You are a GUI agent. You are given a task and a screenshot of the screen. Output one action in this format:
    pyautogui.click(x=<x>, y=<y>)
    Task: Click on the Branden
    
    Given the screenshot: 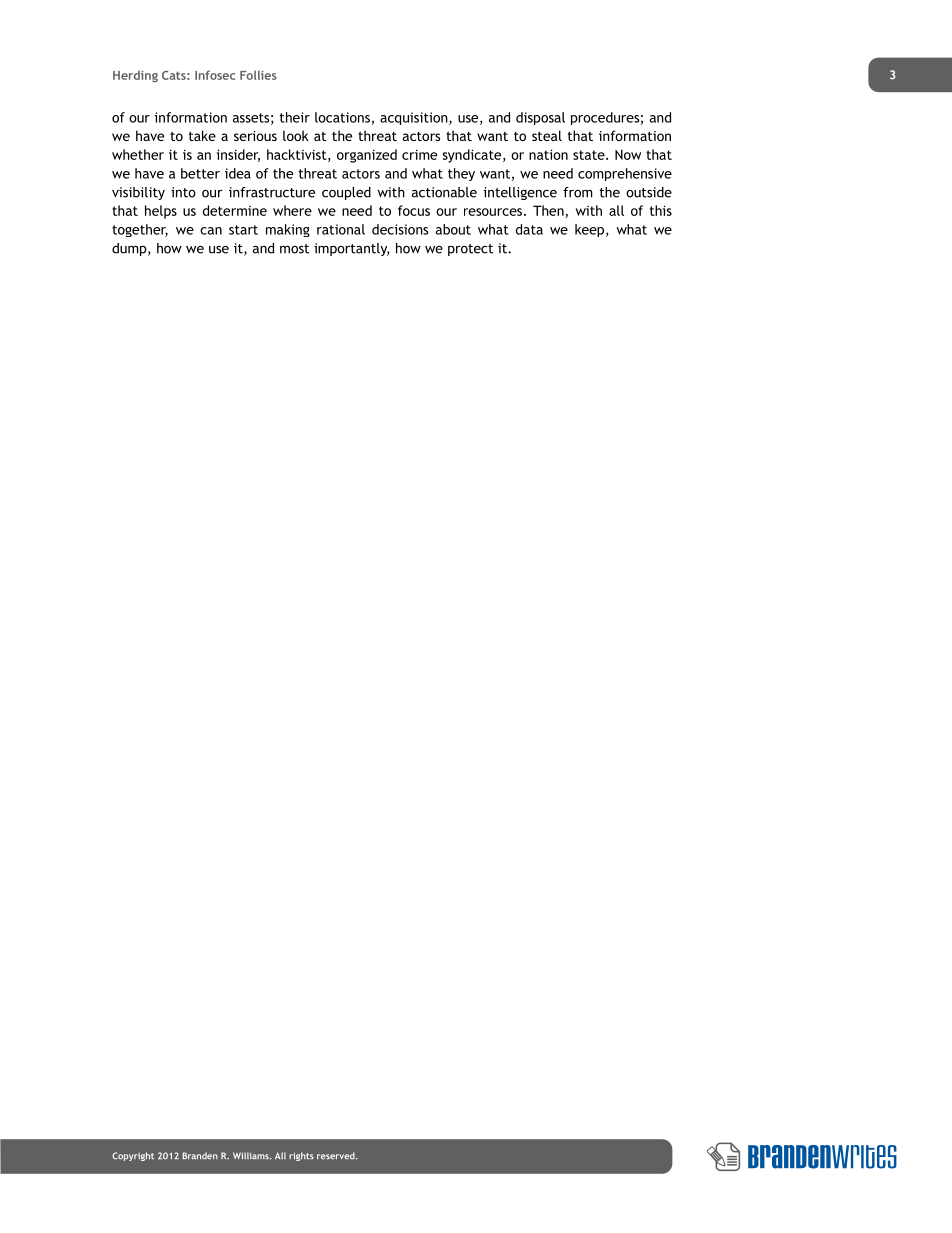 What is the action you would take?
    pyautogui.click(x=200, y=1155)
